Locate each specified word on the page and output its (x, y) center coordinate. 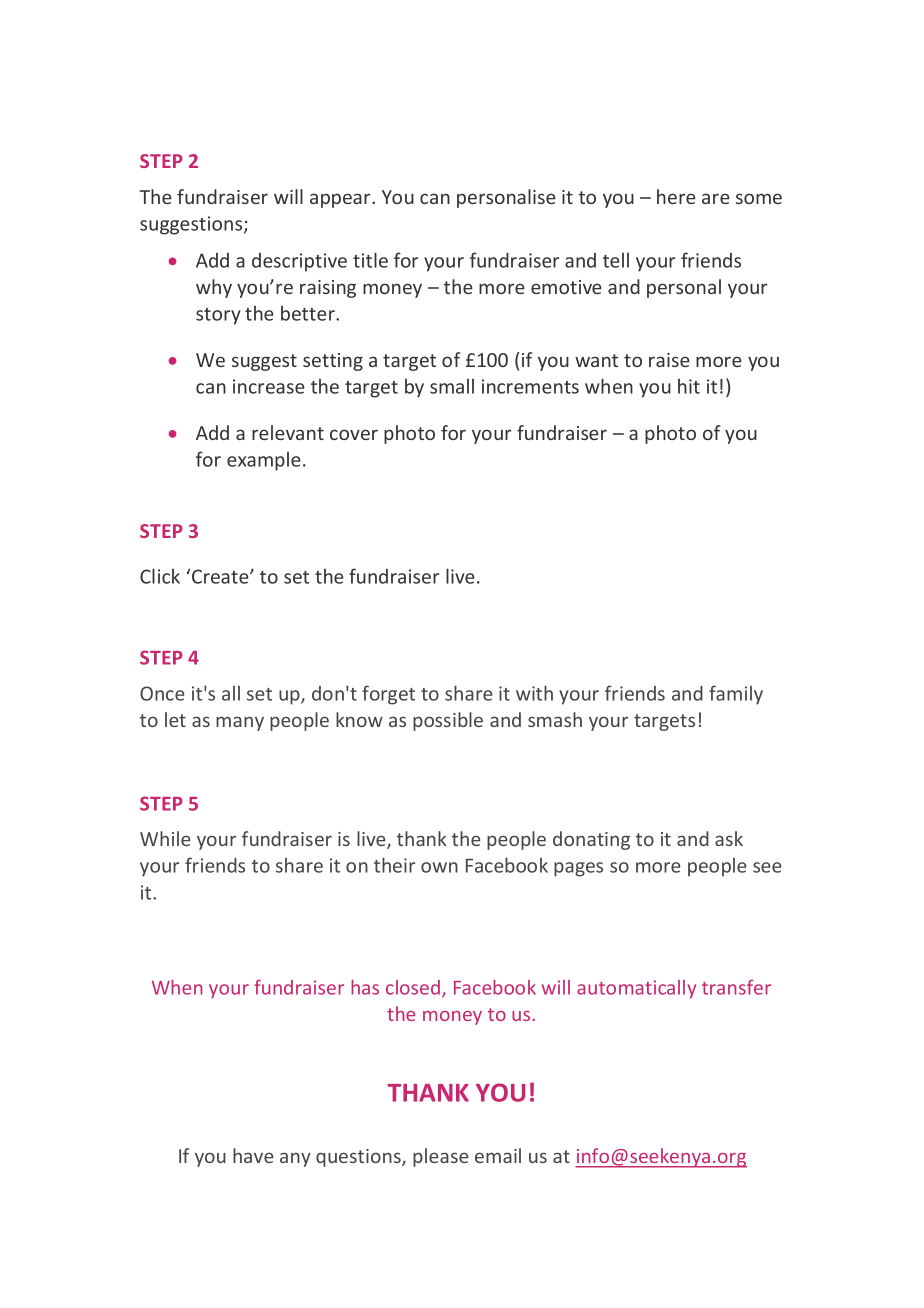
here (676, 196)
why (214, 288)
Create (221, 576)
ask (729, 838)
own (439, 867)
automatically (636, 989)
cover (354, 434)
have (253, 1155)
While (165, 838)
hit (689, 386)
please (441, 1157)
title (370, 260)
